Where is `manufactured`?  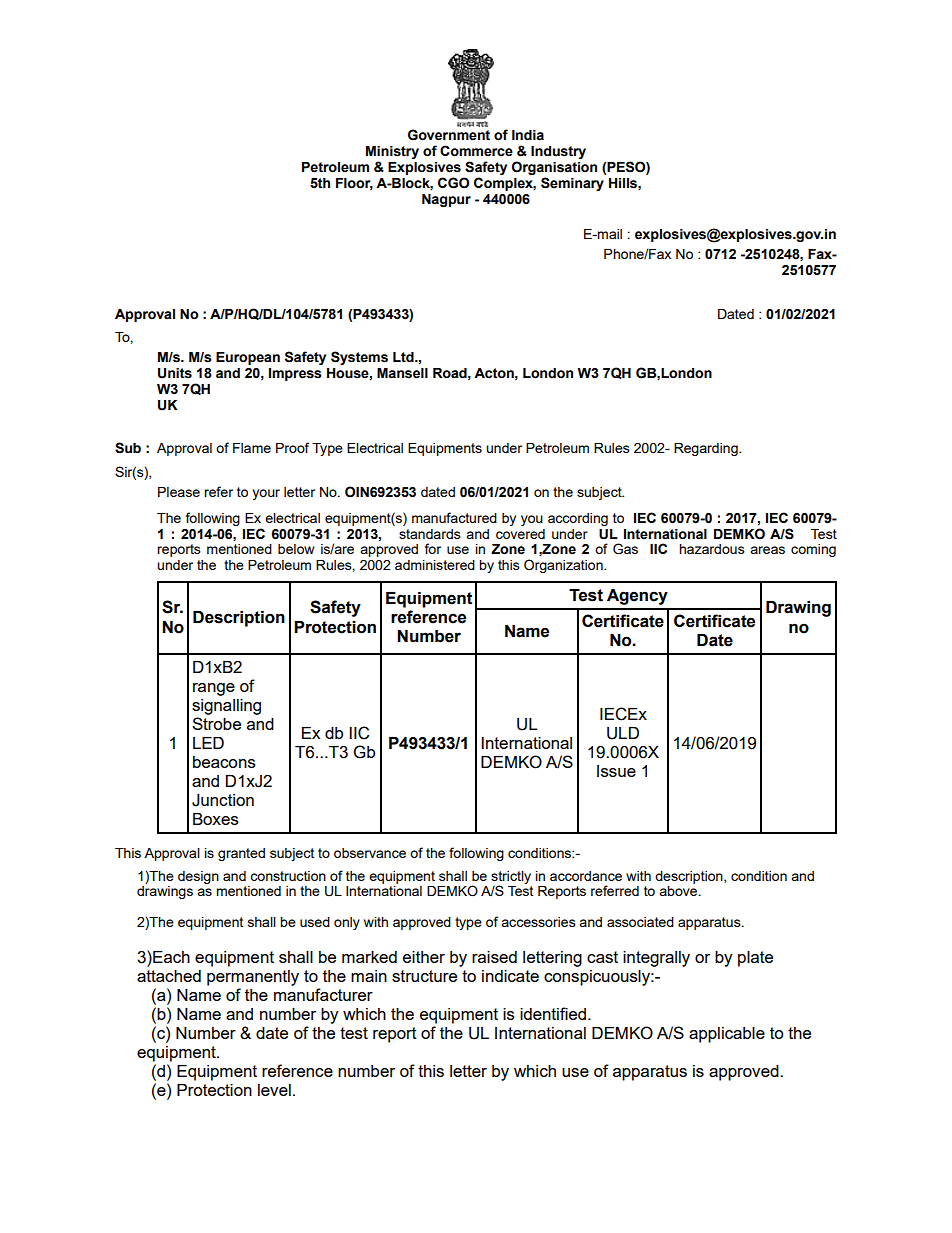 manufactured is located at coordinates (454, 517).
